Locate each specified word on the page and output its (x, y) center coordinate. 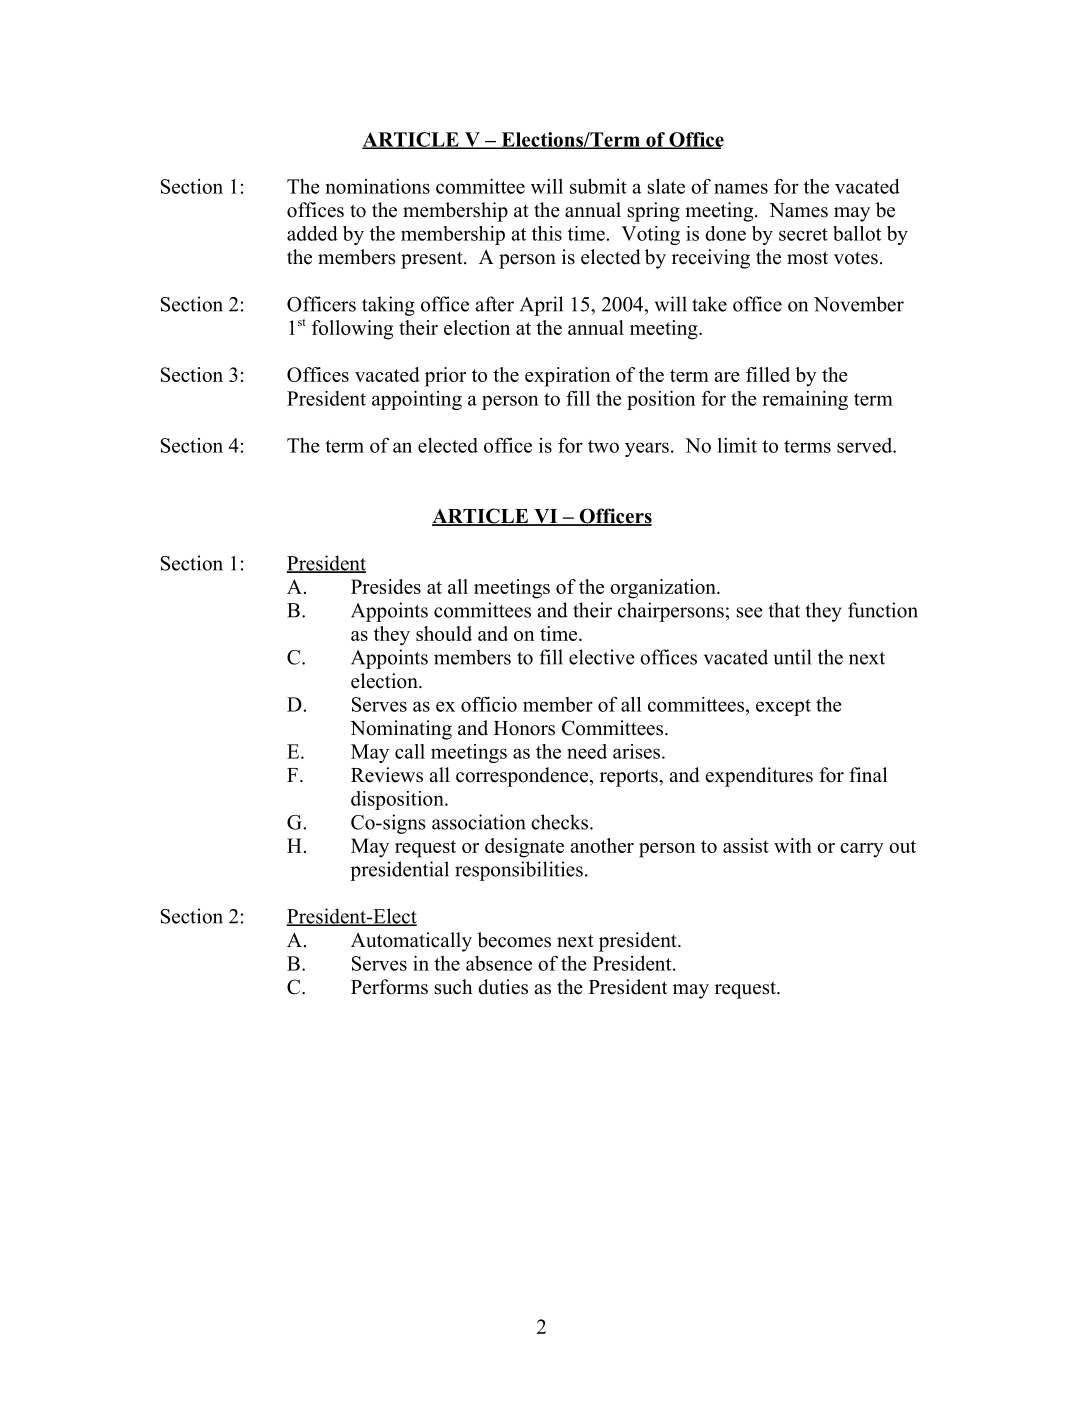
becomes (514, 940)
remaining (805, 400)
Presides (386, 586)
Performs (389, 987)
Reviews (387, 775)
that (784, 610)
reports (630, 778)
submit (598, 186)
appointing (417, 400)
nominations (378, 186)
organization (664, 589)
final (868, 774)
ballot (857, 233)
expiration (568, 377)
